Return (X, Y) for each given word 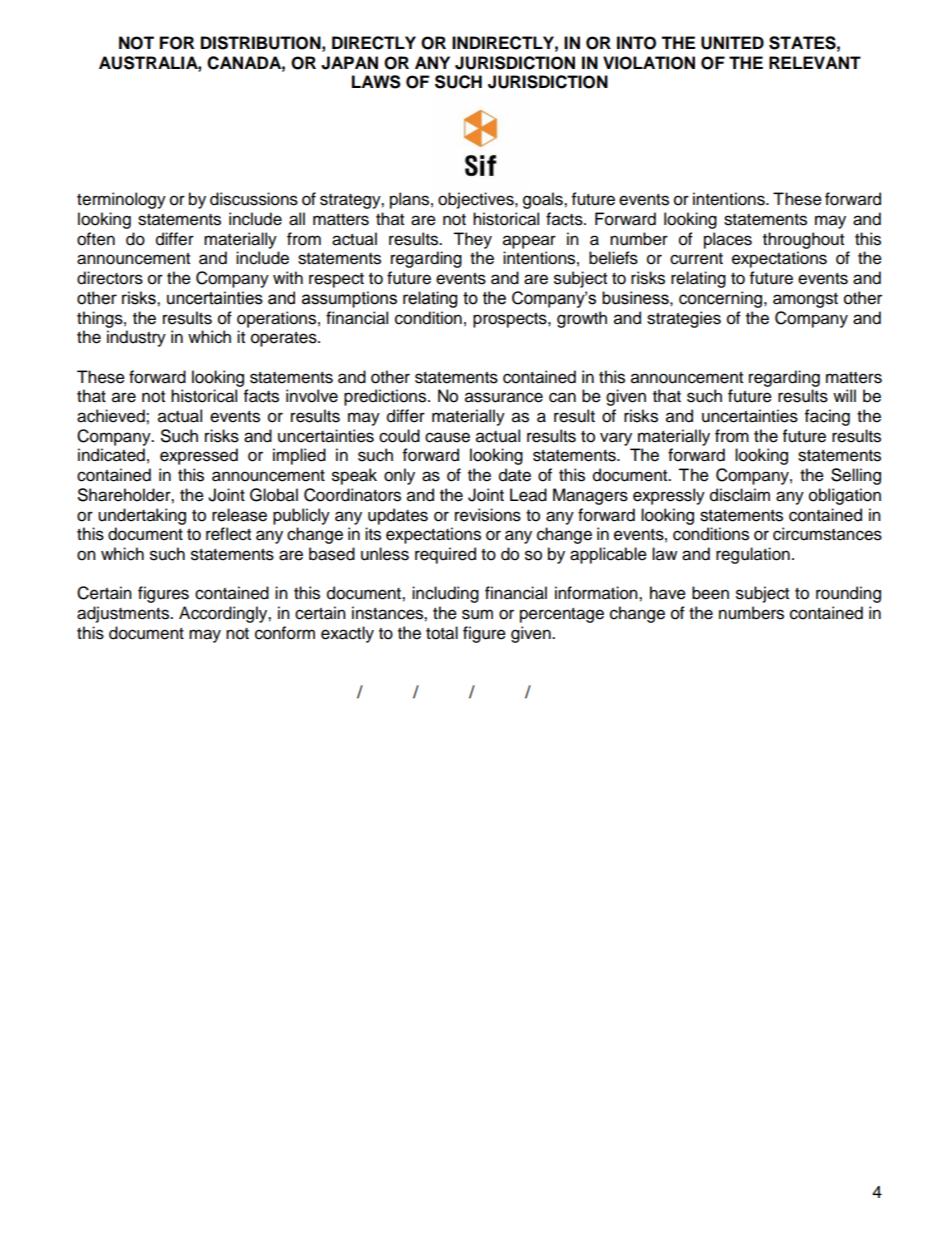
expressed (199, 456)
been (710, 593)
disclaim (740, 495)
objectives (477, 200)
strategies (684, 319)
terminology (121, 200)
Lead (528, 495)
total (442, 633)
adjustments (124, 614)
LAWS (376, 82)
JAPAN (349, 63)
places (728, 240)
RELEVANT (815, 62)
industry (136, 338)
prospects (511, 320)
